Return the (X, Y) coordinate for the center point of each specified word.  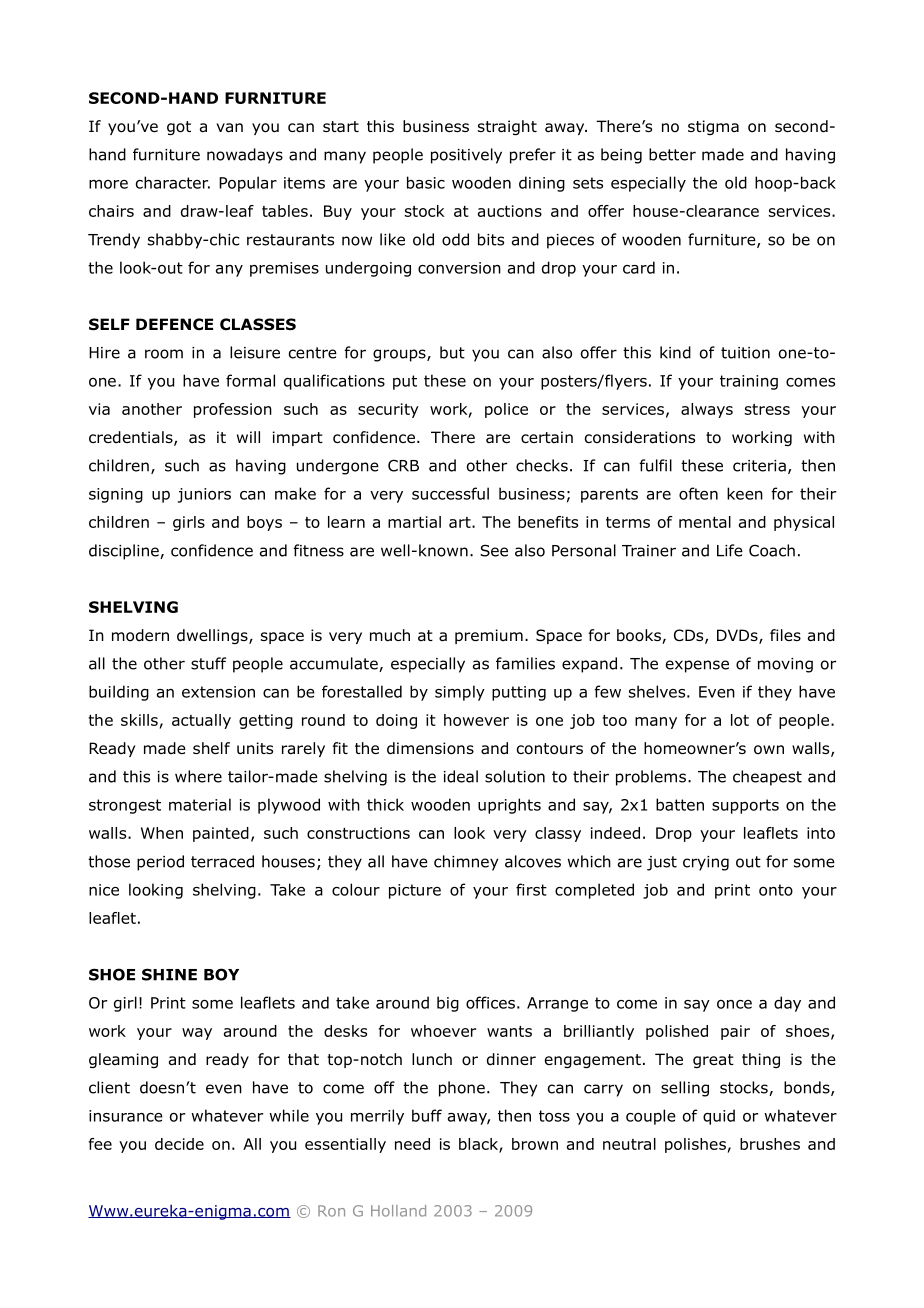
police (506, 410)
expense (697, 666)
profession (233, 410)
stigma (713, 127)
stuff (208, 663)
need (412, 1144)
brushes (770, 1144)
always (707, 410)
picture (415, 891)
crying (706, 863)
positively (466, 156)
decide (179, 1144)
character (173, 182)
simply (460, 693)
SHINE (169, 974)
